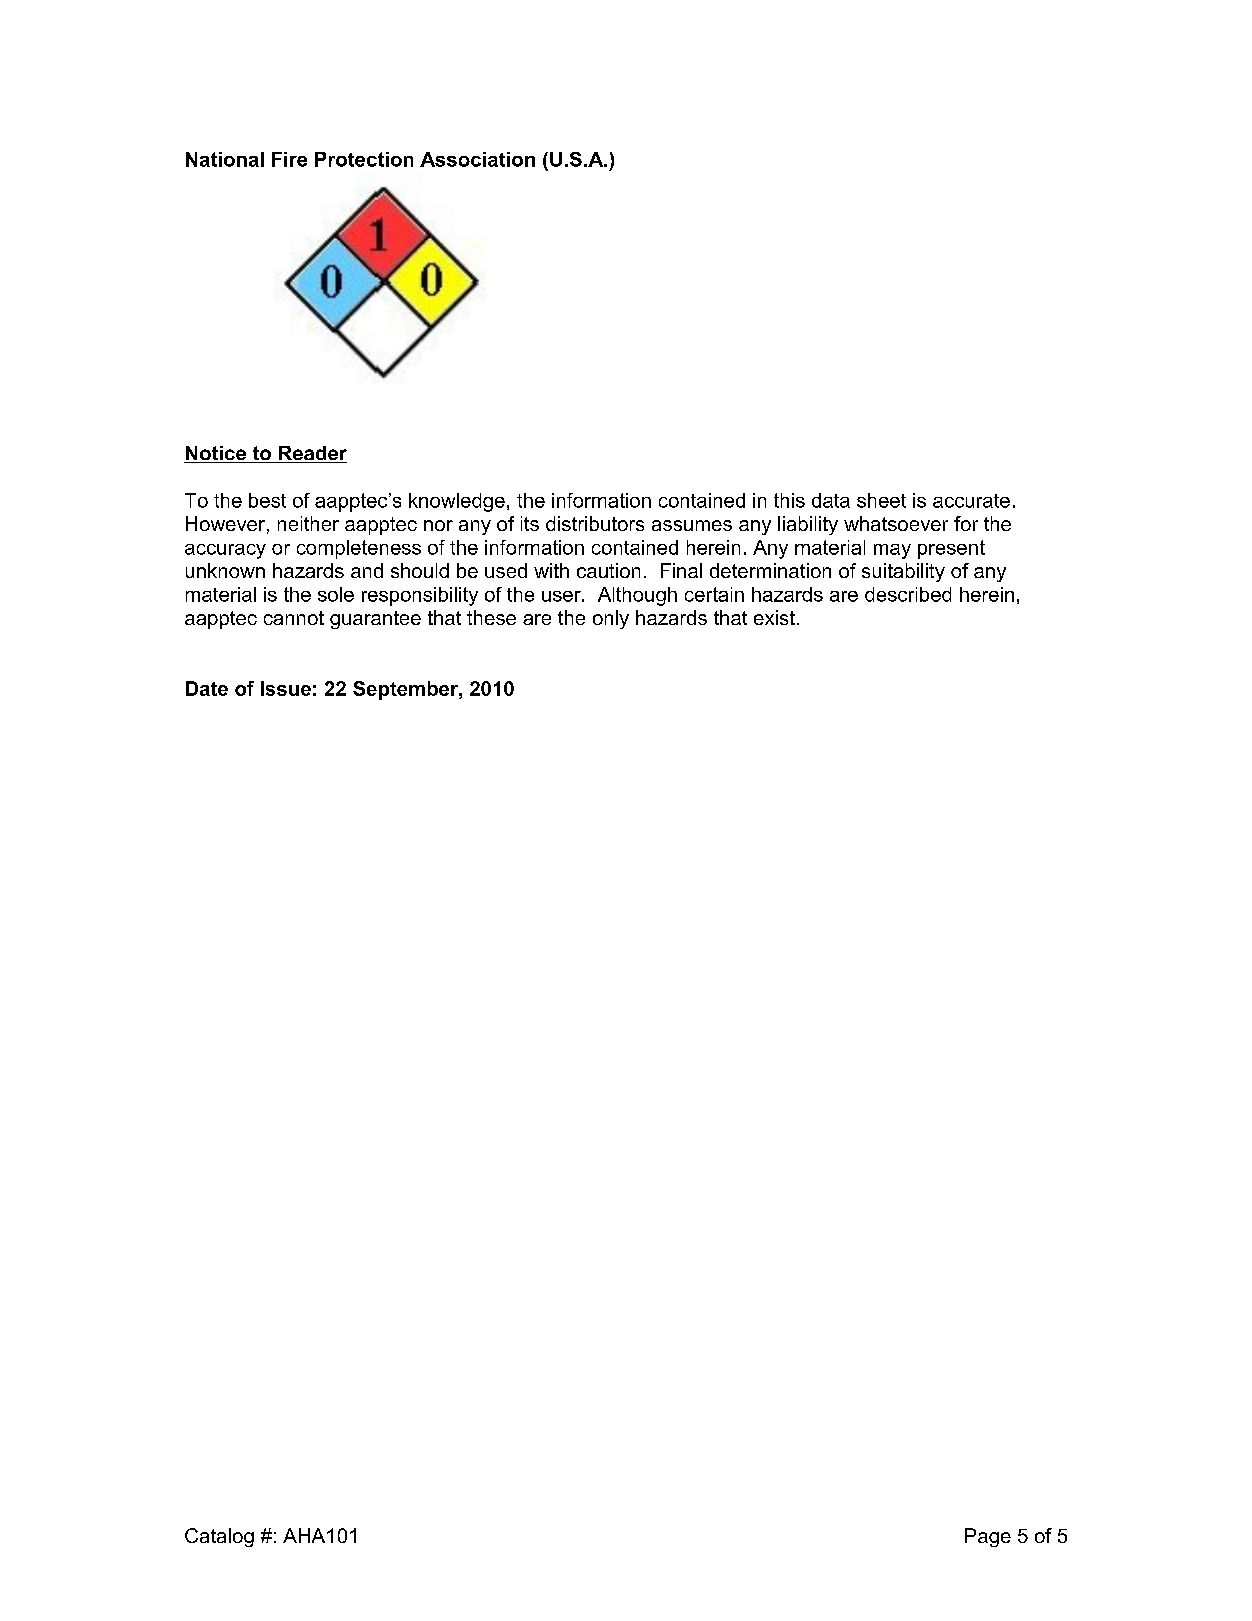 The width and height of the screenshot is (1252, 1621). What do you see at coordinates (289, 159) in the screenshot?
I see `Fire` at bounding box center [289, 159].
